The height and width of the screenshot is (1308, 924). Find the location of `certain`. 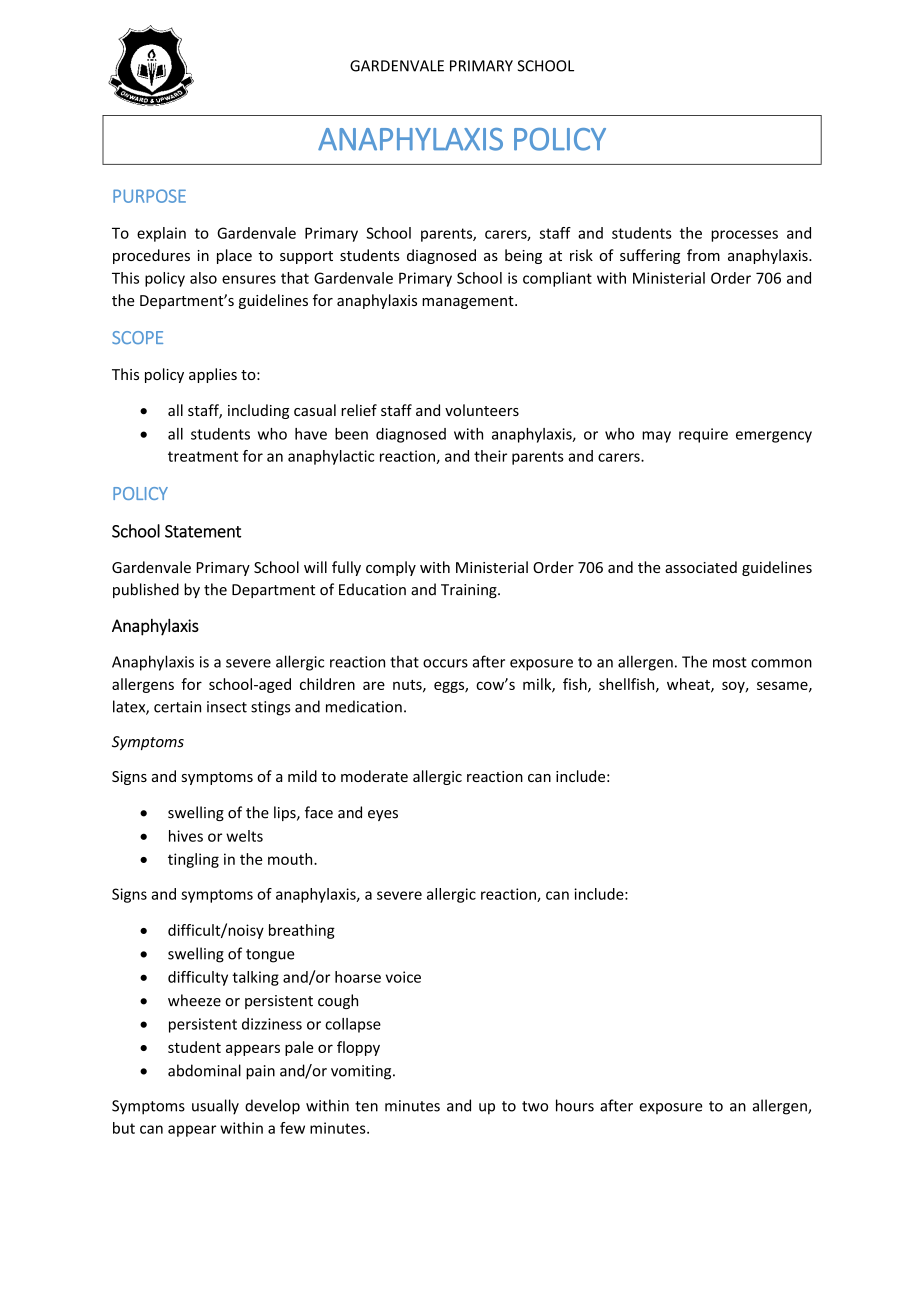

certain is located at coordinates (177, 707).
